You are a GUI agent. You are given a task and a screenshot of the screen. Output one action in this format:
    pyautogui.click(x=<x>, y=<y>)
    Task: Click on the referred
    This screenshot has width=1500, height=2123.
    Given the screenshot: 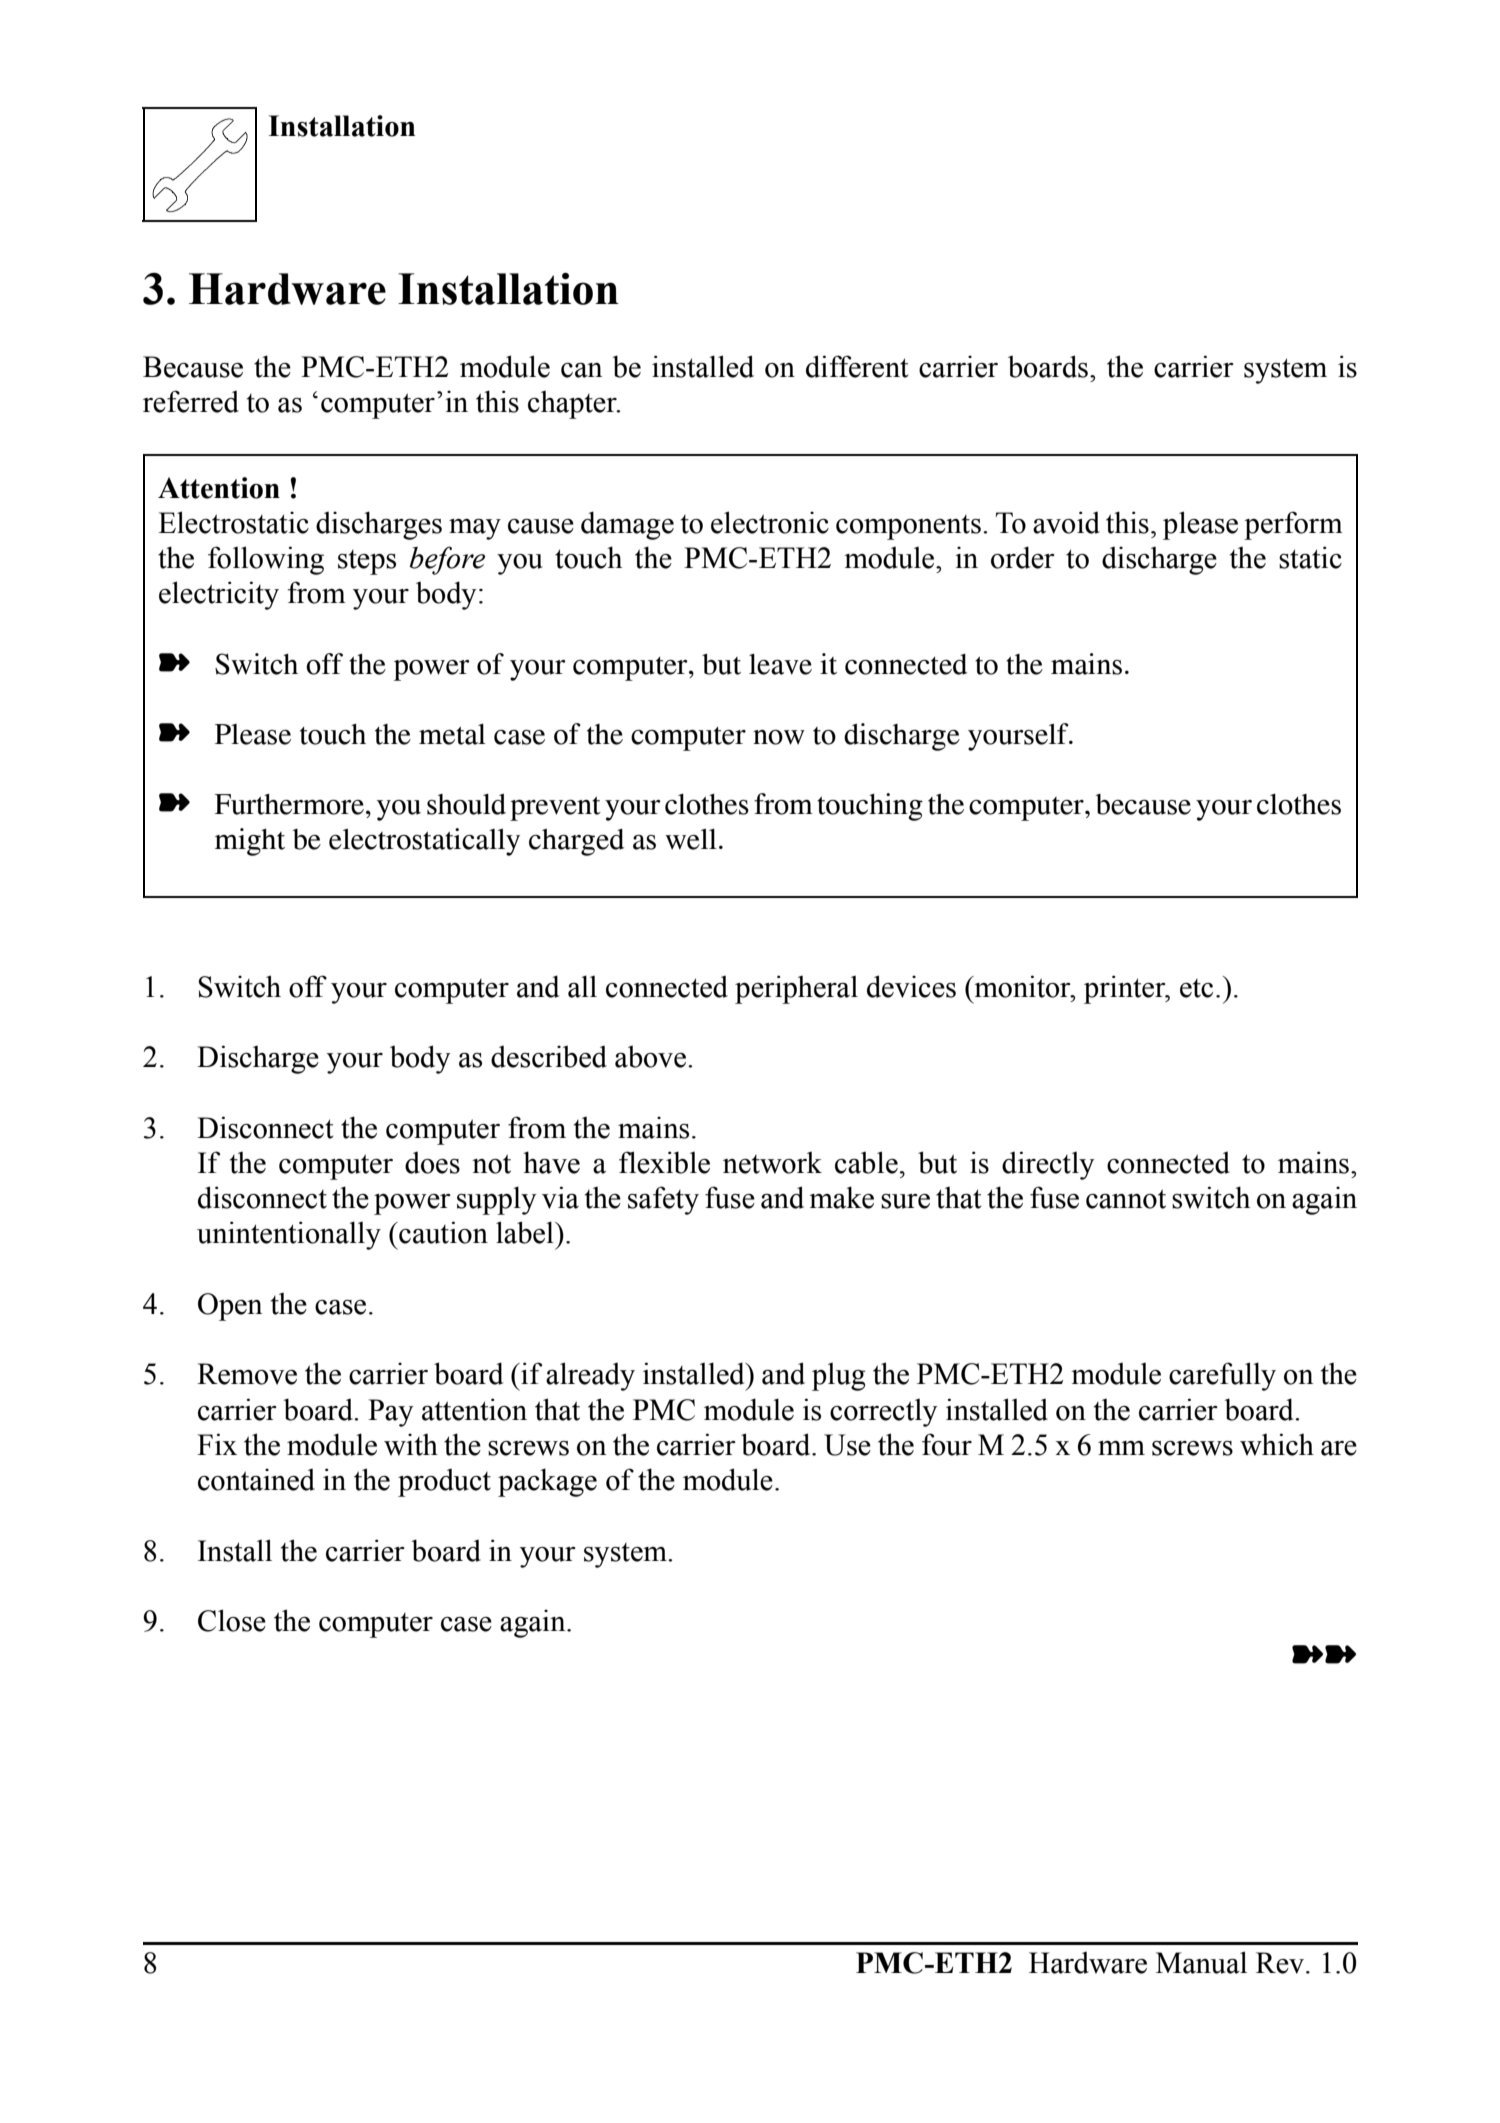 What is the action you would take?
    pyautogui.click(x=191, y=401)
